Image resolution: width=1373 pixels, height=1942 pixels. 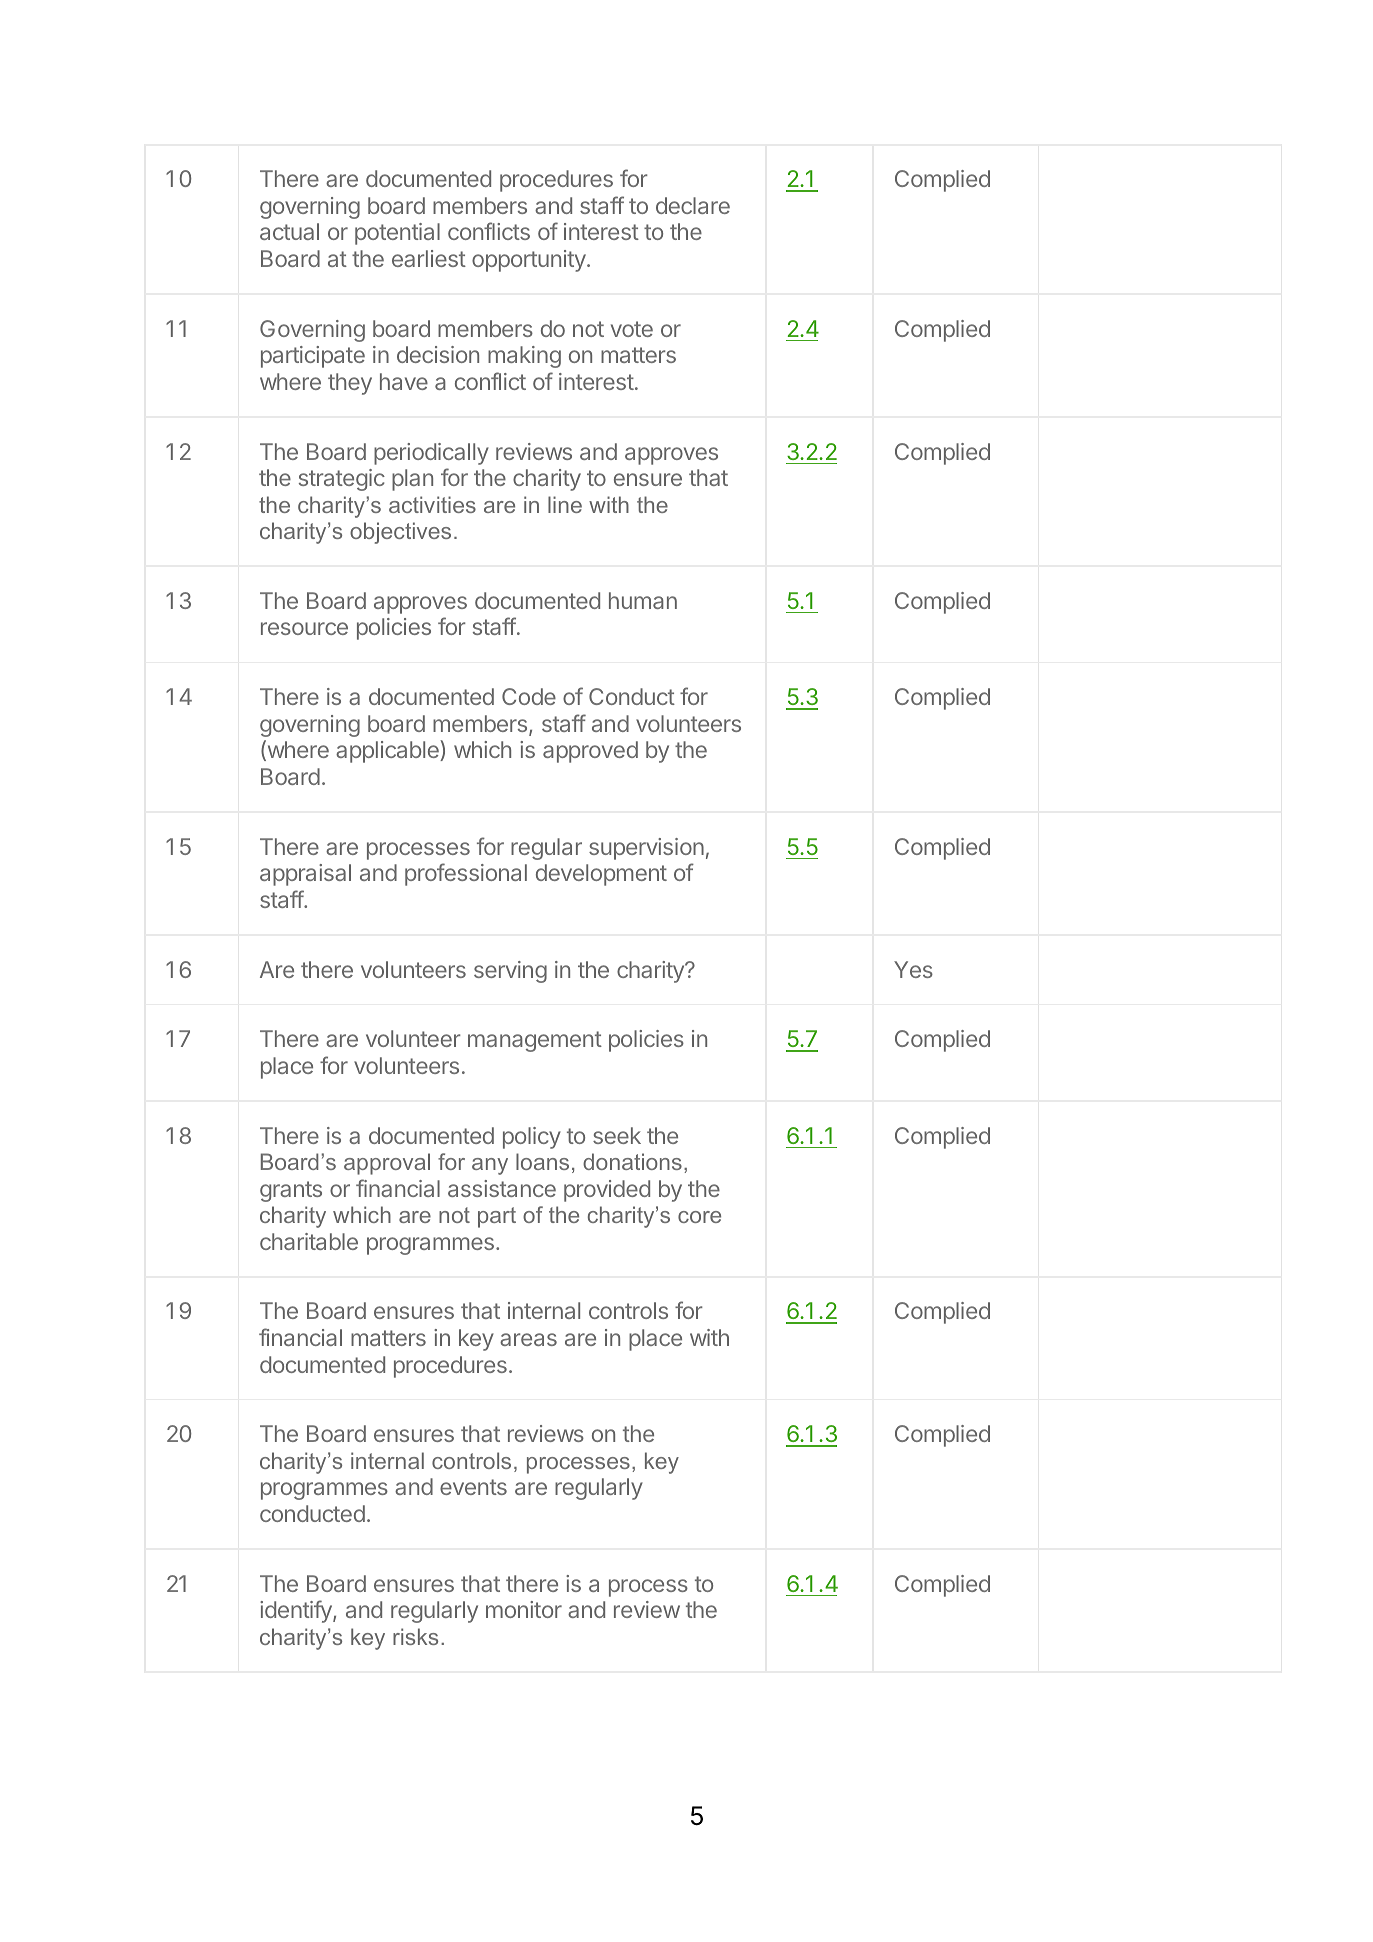 I want to click on opportunity, so click(x=529, y=261).
